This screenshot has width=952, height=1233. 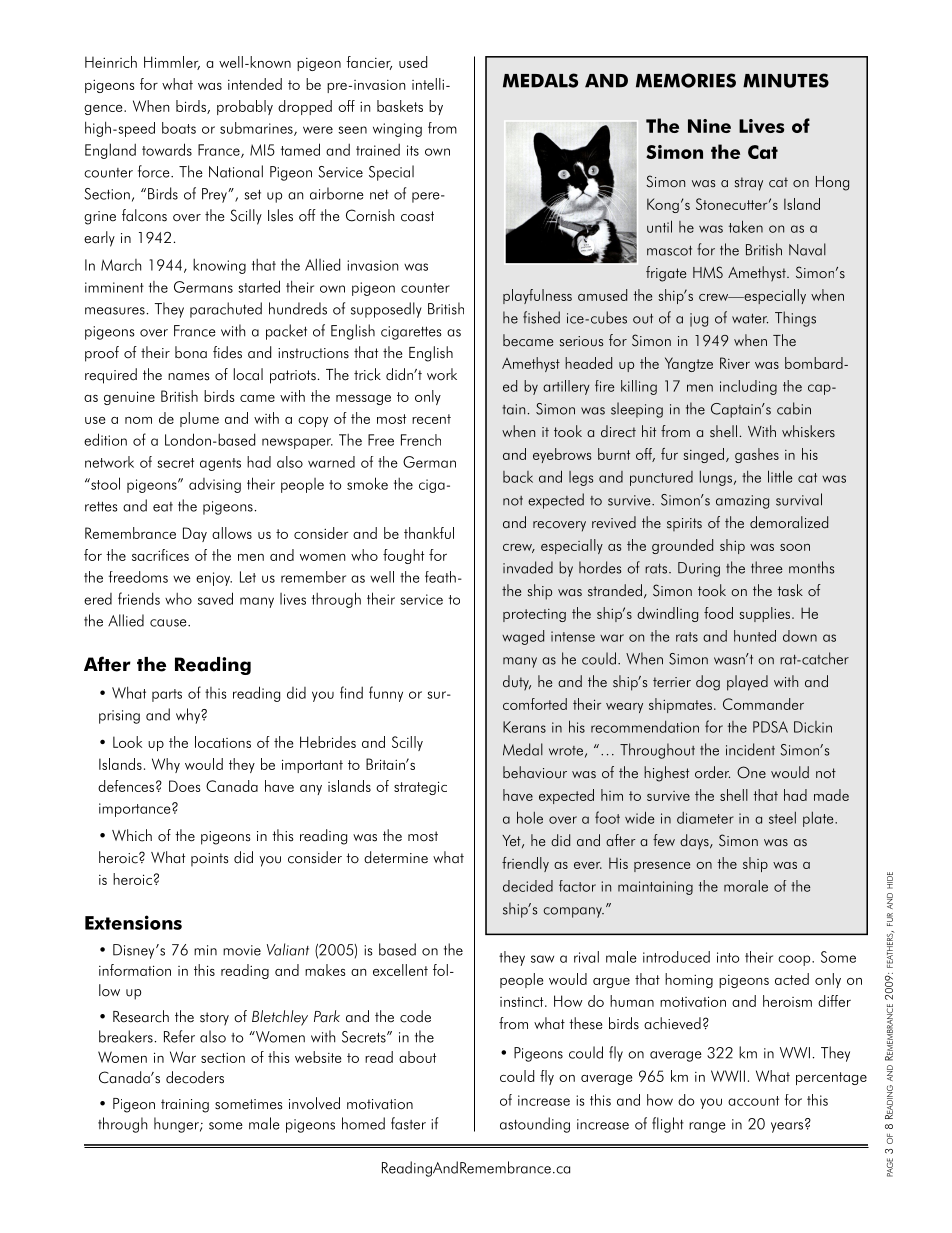 What do you see at coordinates (420, 788) in the screenshot?
I see `strategic` at bounding box center [420, 788].
